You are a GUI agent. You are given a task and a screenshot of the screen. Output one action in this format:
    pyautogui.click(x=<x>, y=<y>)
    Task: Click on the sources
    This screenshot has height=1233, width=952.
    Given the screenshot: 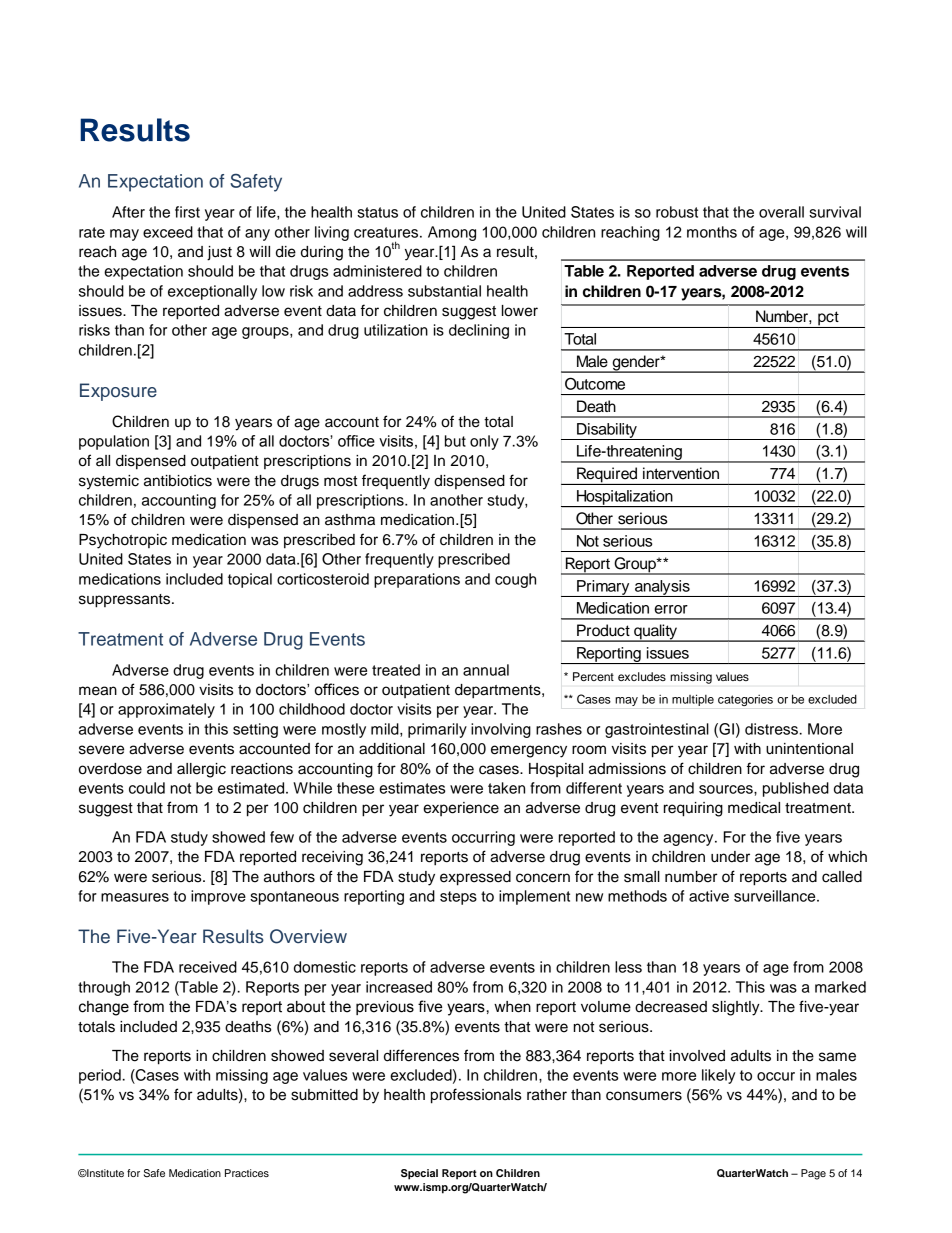 What is the action you would take?
    pyautogui.click(x=727, y=789)
